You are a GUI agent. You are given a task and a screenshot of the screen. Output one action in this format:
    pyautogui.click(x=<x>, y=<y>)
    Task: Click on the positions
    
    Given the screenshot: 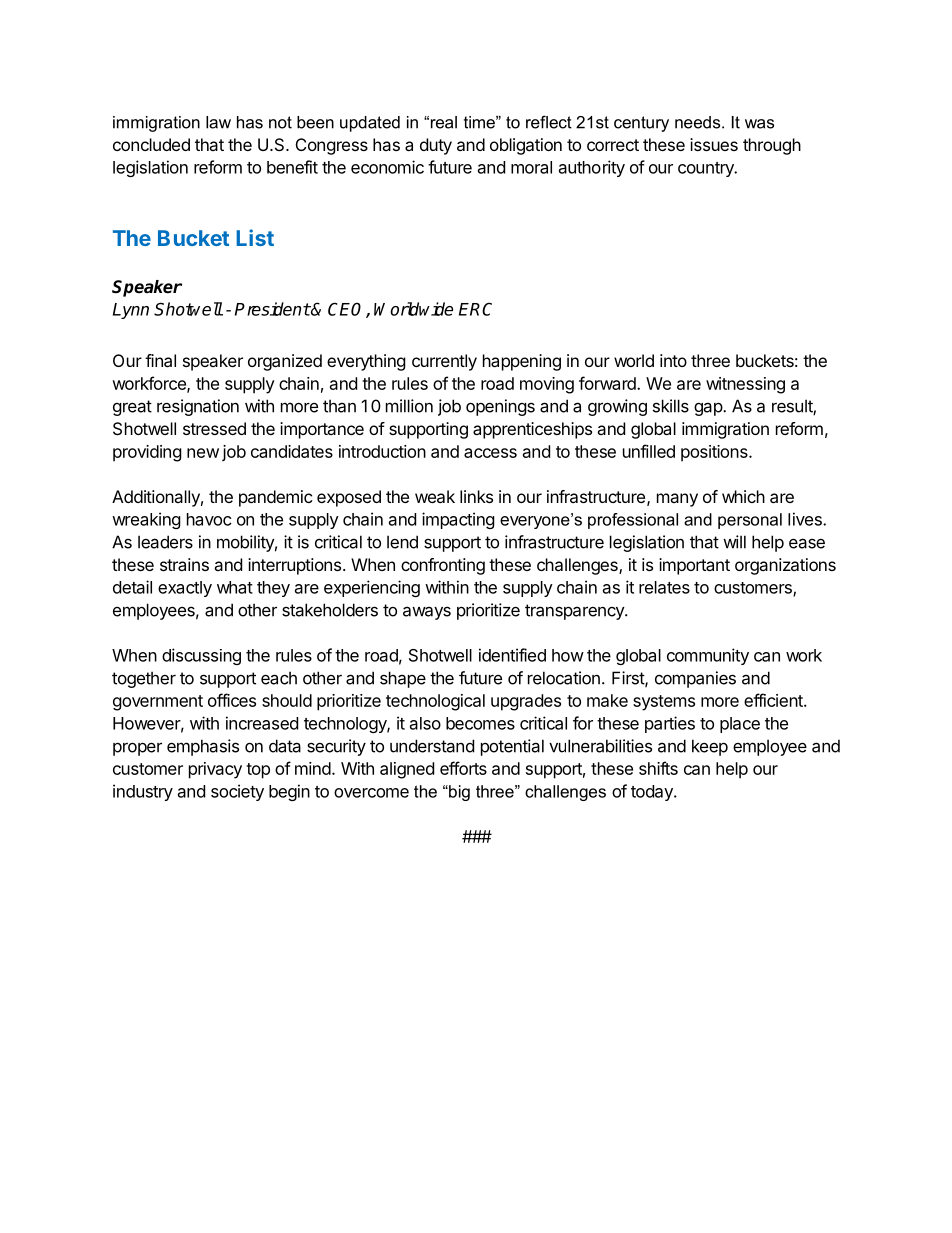 What is the action you would take?
    pyautogui.click(x=715, y=453)
